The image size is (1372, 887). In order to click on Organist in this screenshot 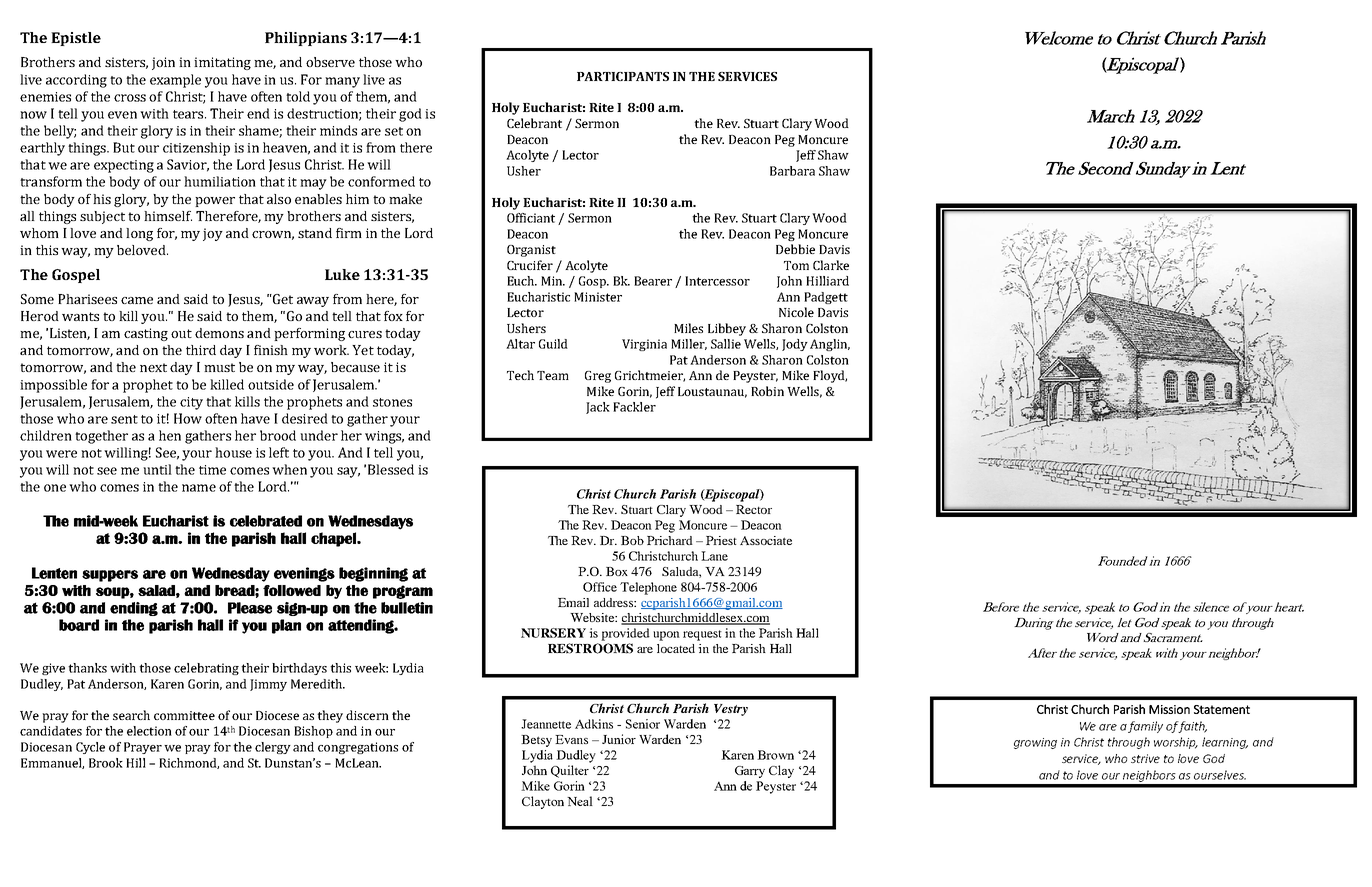, I will do `click(531, 251)`.
